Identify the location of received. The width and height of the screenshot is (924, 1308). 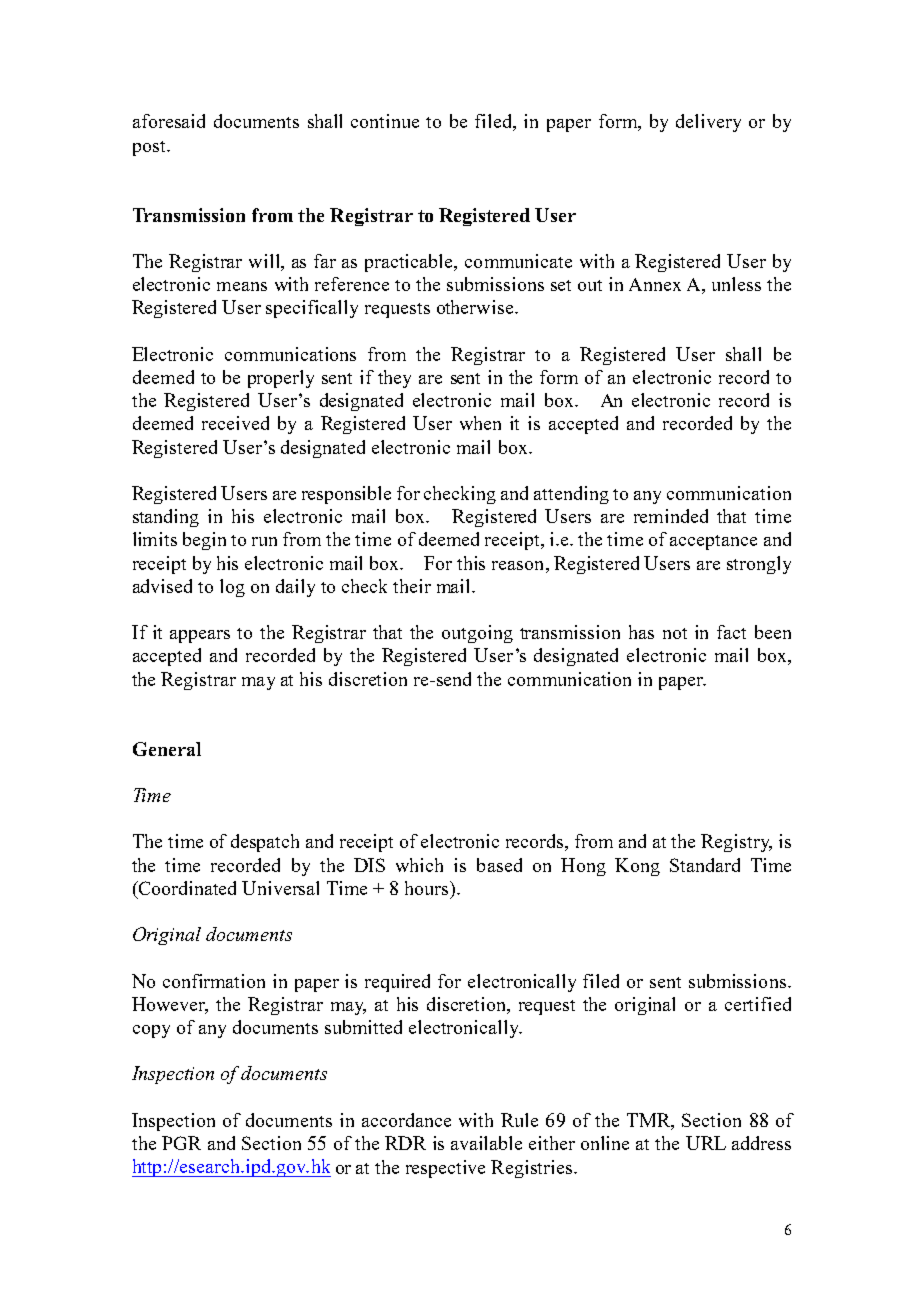
(235, 423).
